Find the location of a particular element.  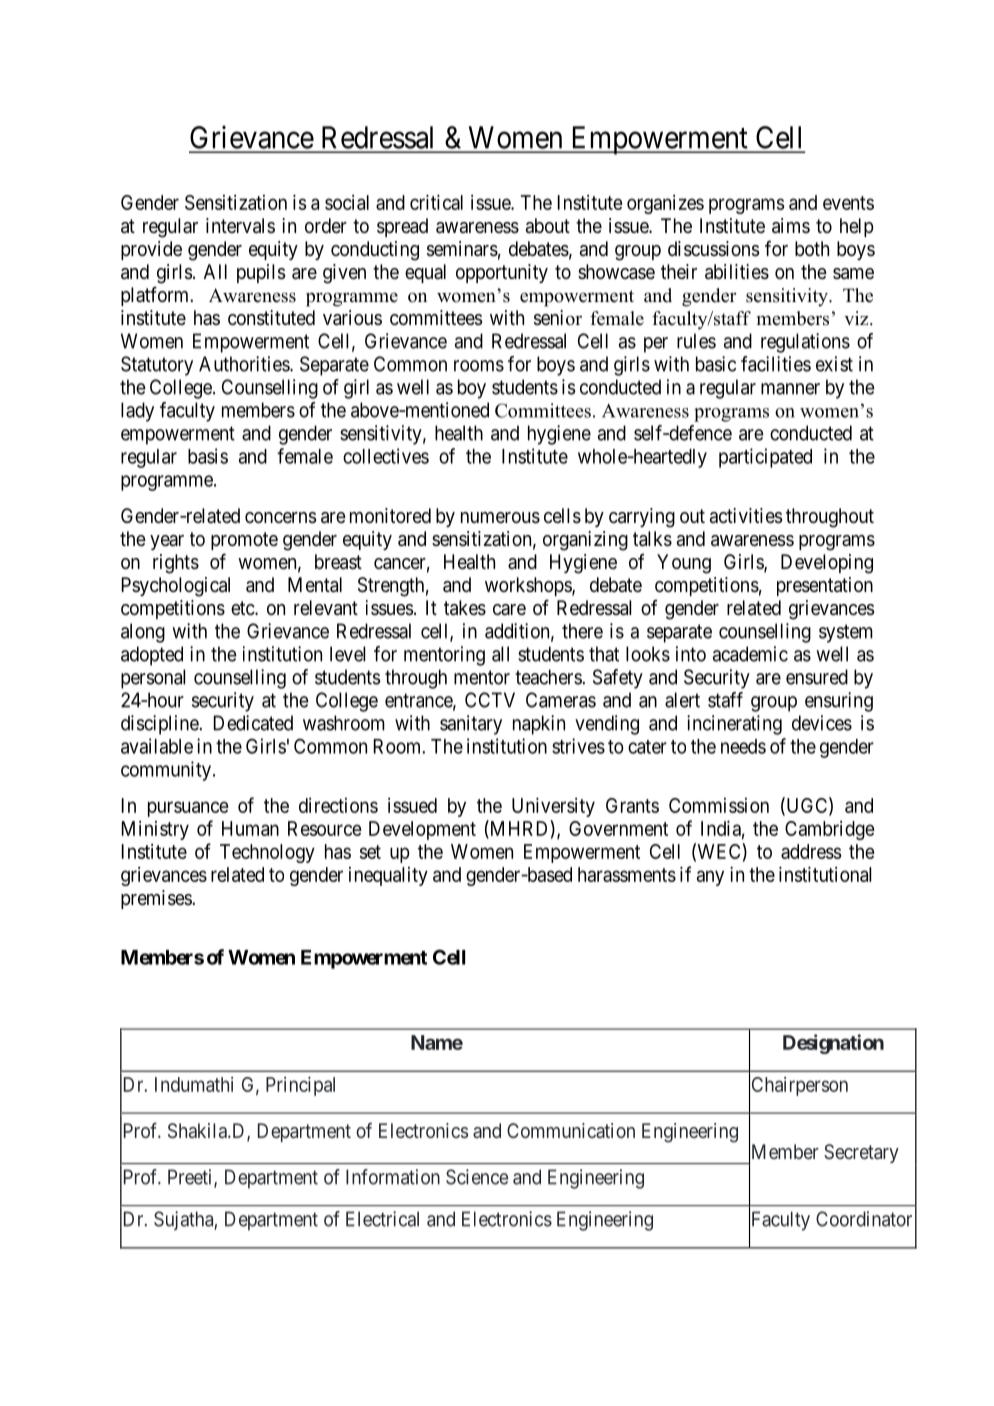

incinerating is located at coordinates (734, 725).
